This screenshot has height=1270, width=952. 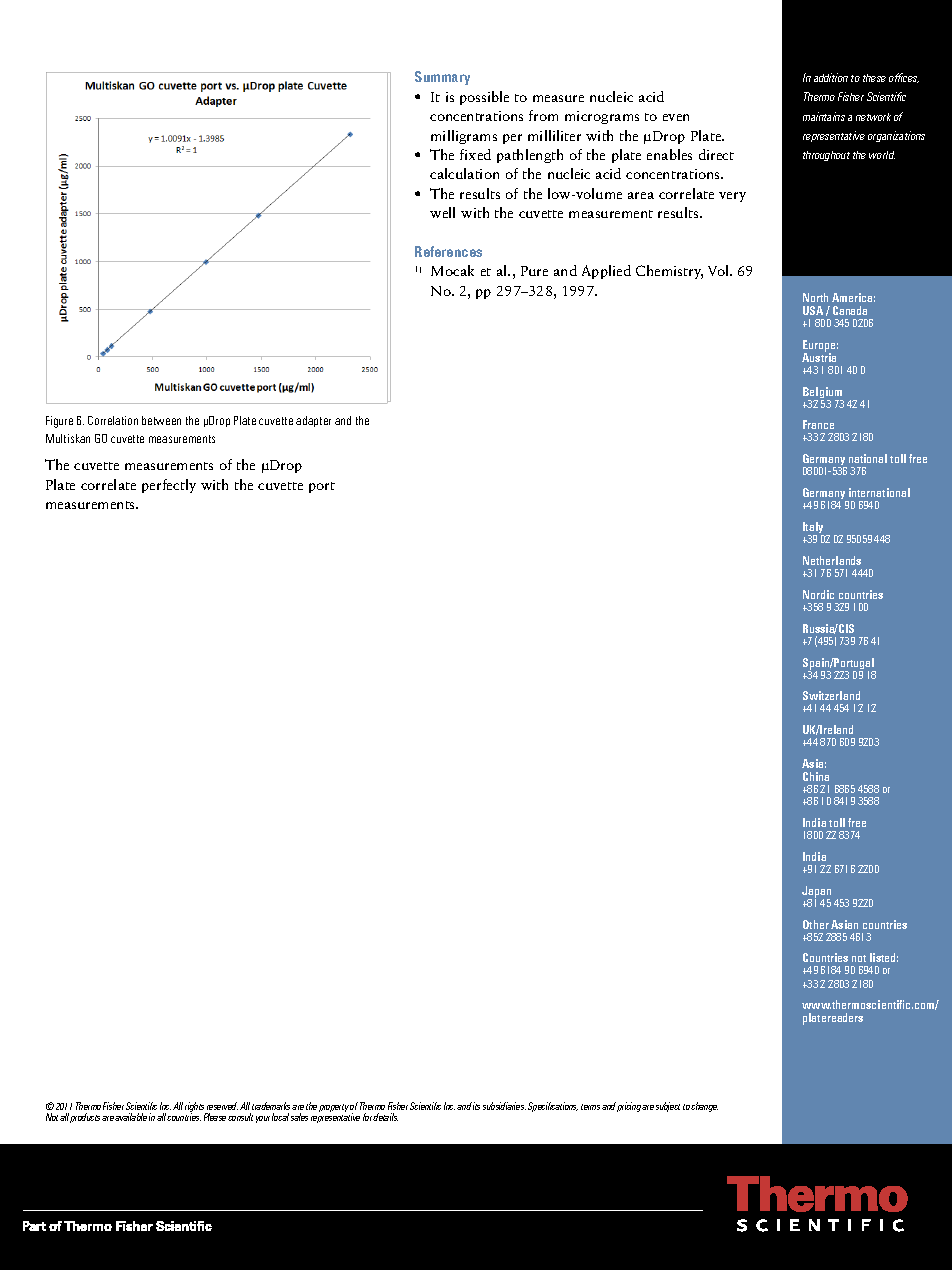 I want to click on possible, so click(x=484, y=98).
